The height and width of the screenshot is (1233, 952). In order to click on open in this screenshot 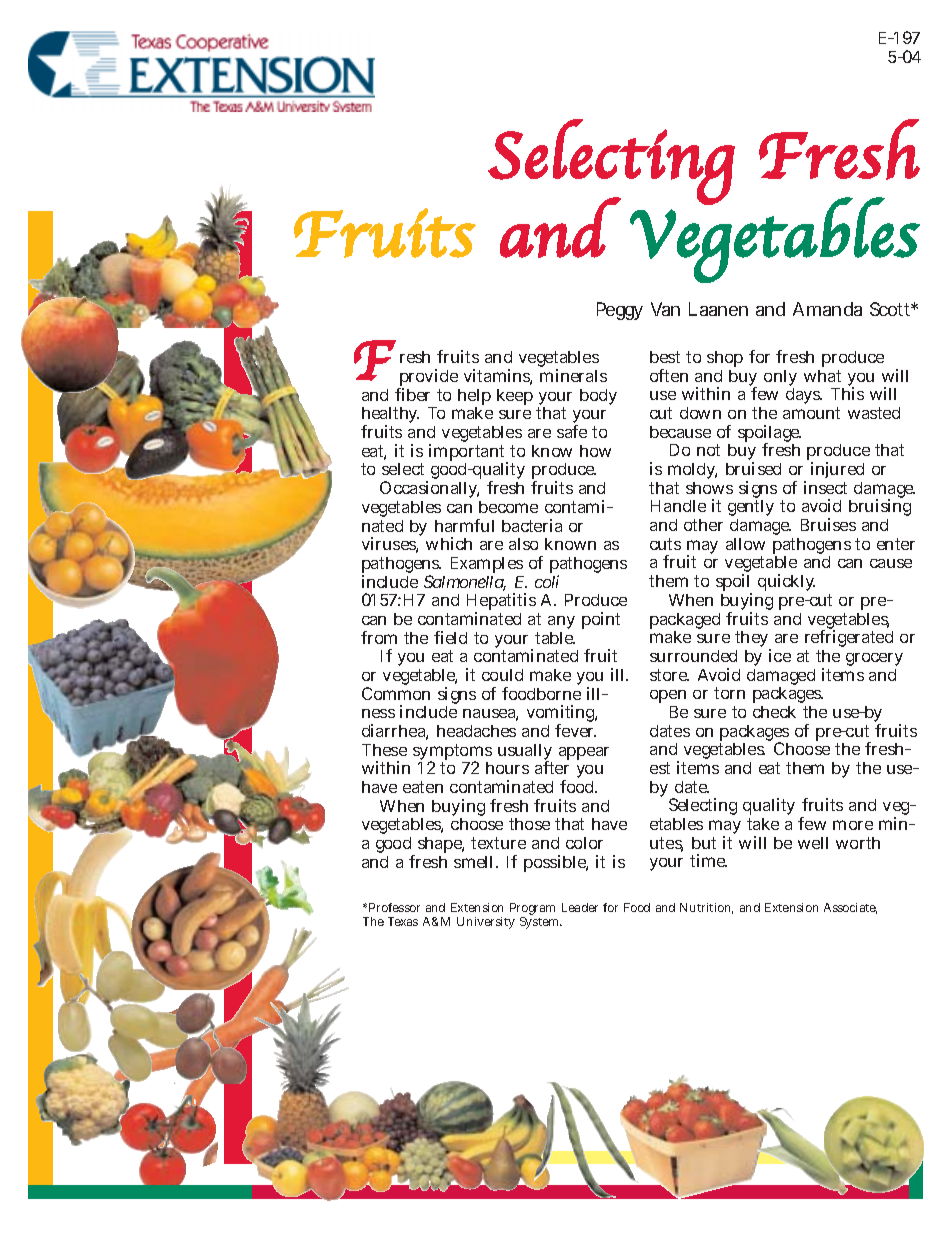, I will do `click(668, 696)`.
